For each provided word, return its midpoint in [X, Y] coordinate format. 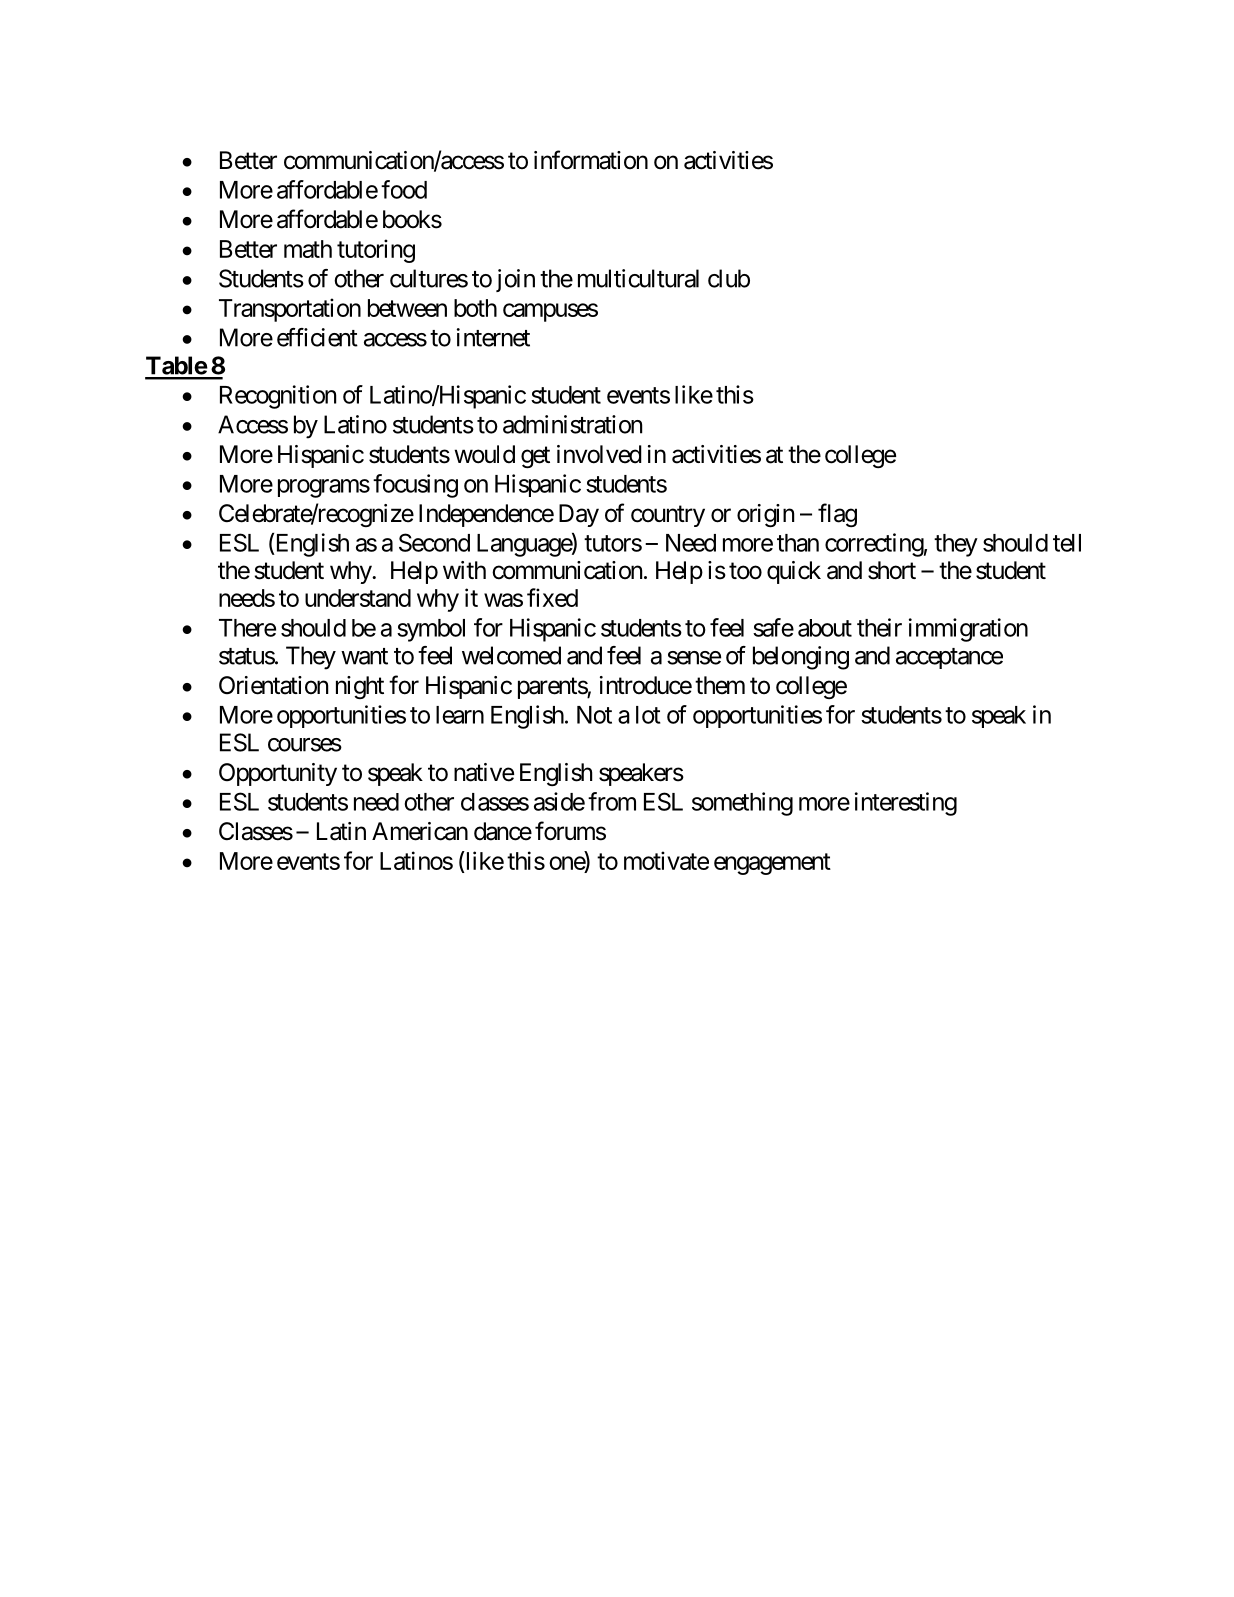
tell [1067, 543]
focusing [415, 486]
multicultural [638, 278]
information [591, 160]
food [404, 189]
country [668, 516]
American [420, 831]
